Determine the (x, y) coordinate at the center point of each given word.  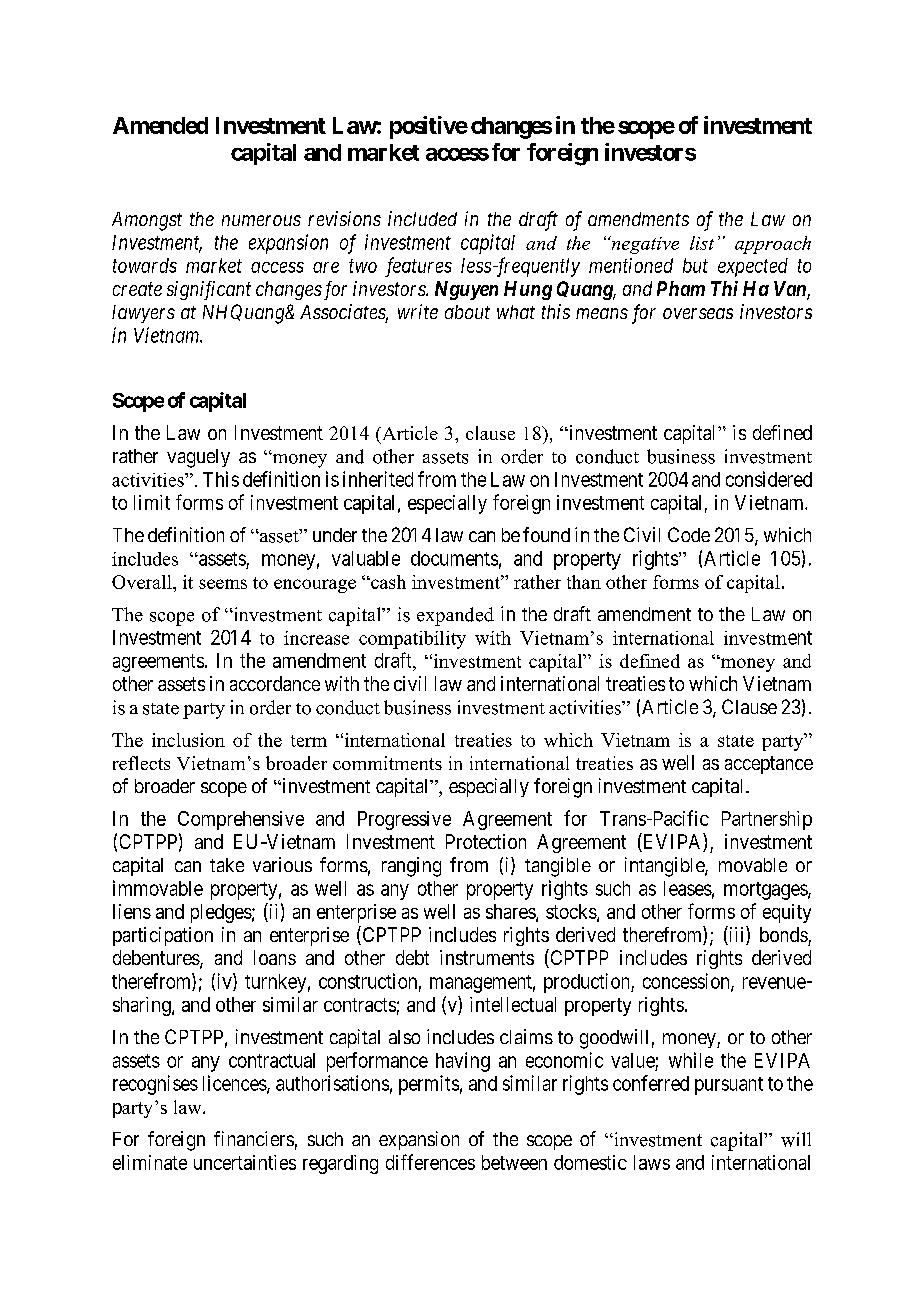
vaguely (198, 458)
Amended (160, 125)
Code (689, 534)
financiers (254, 1138)
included (422, 218)
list (702, 243)
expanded (455, 616)
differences (430, 1162)
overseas (698, 313)
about (467, 312)
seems (223, 584)
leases (688, 888)
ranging (411, 867)
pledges (221, 913)
